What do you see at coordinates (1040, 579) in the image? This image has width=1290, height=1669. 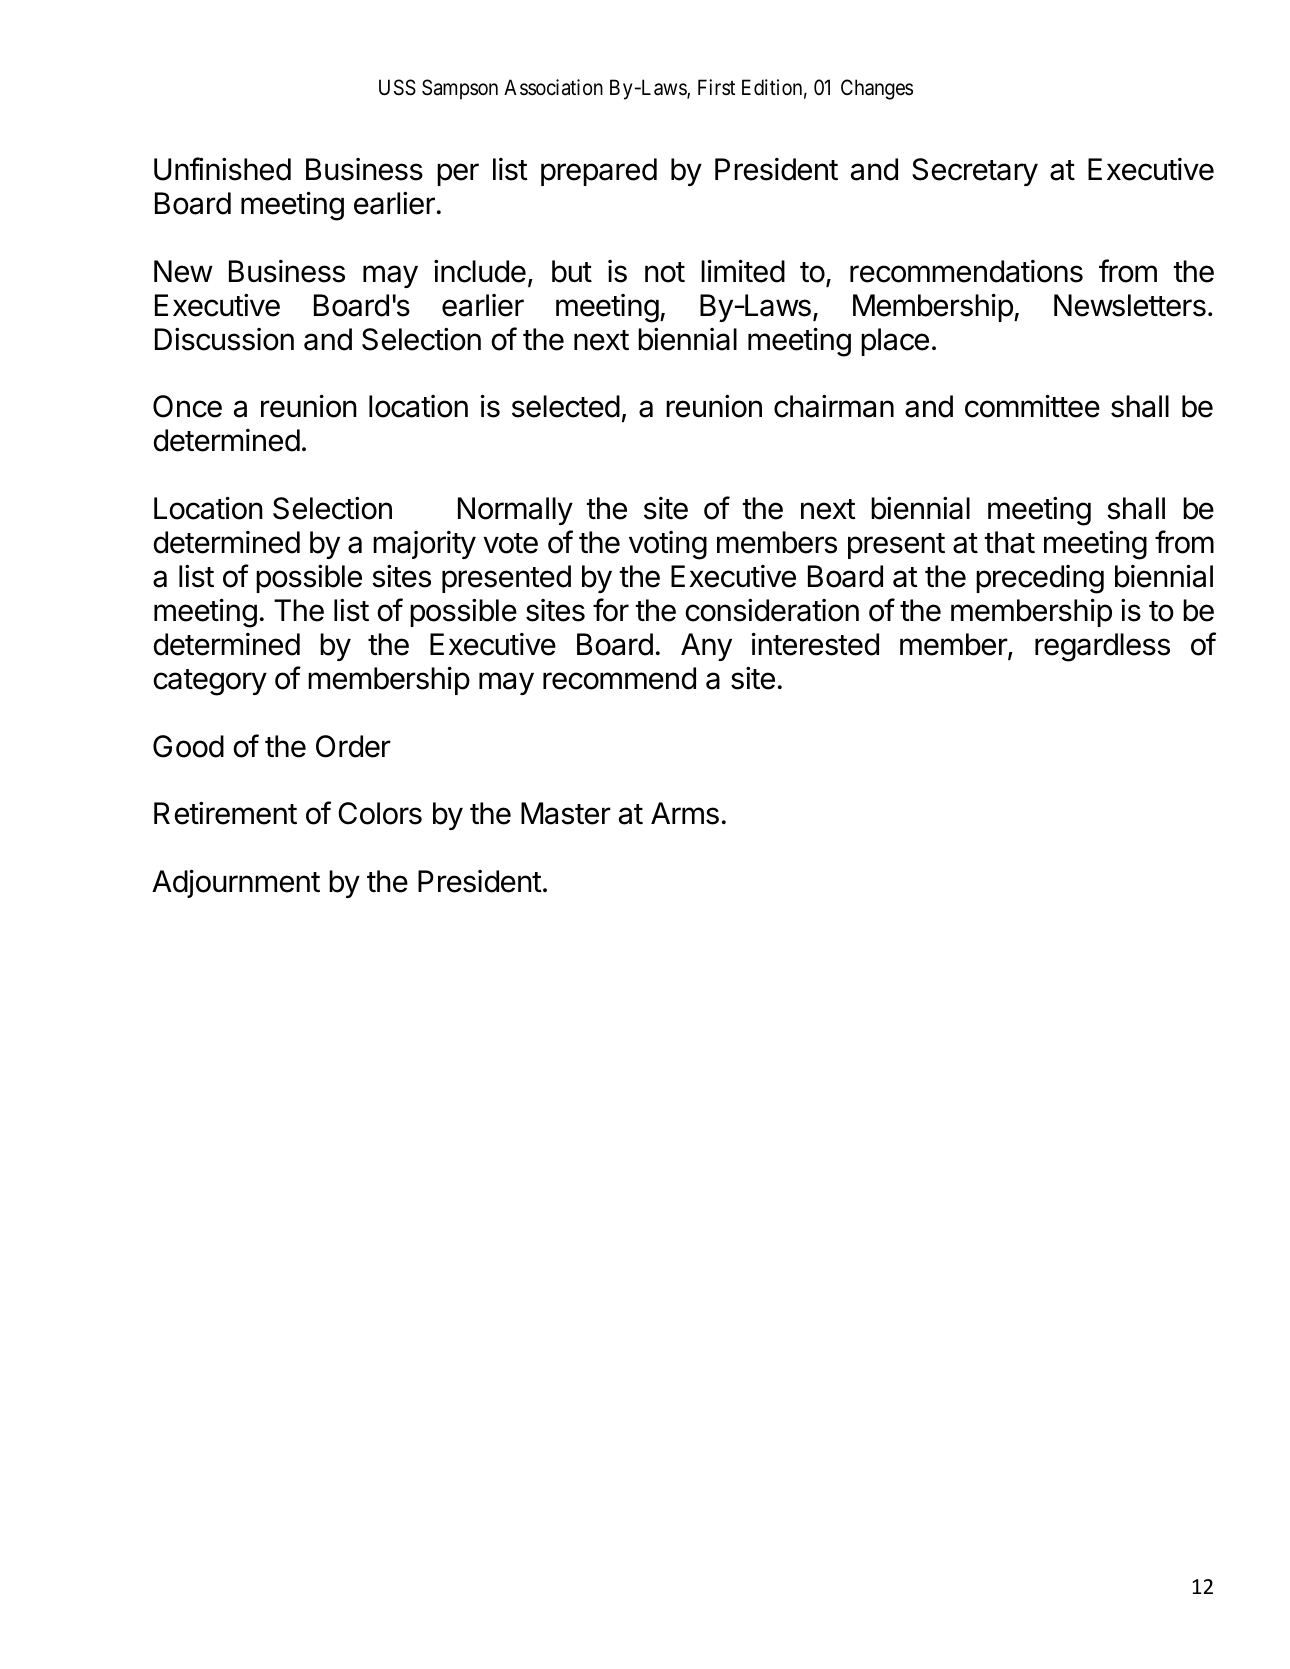 I see `preceding` at bounding box center [1040, 579].
